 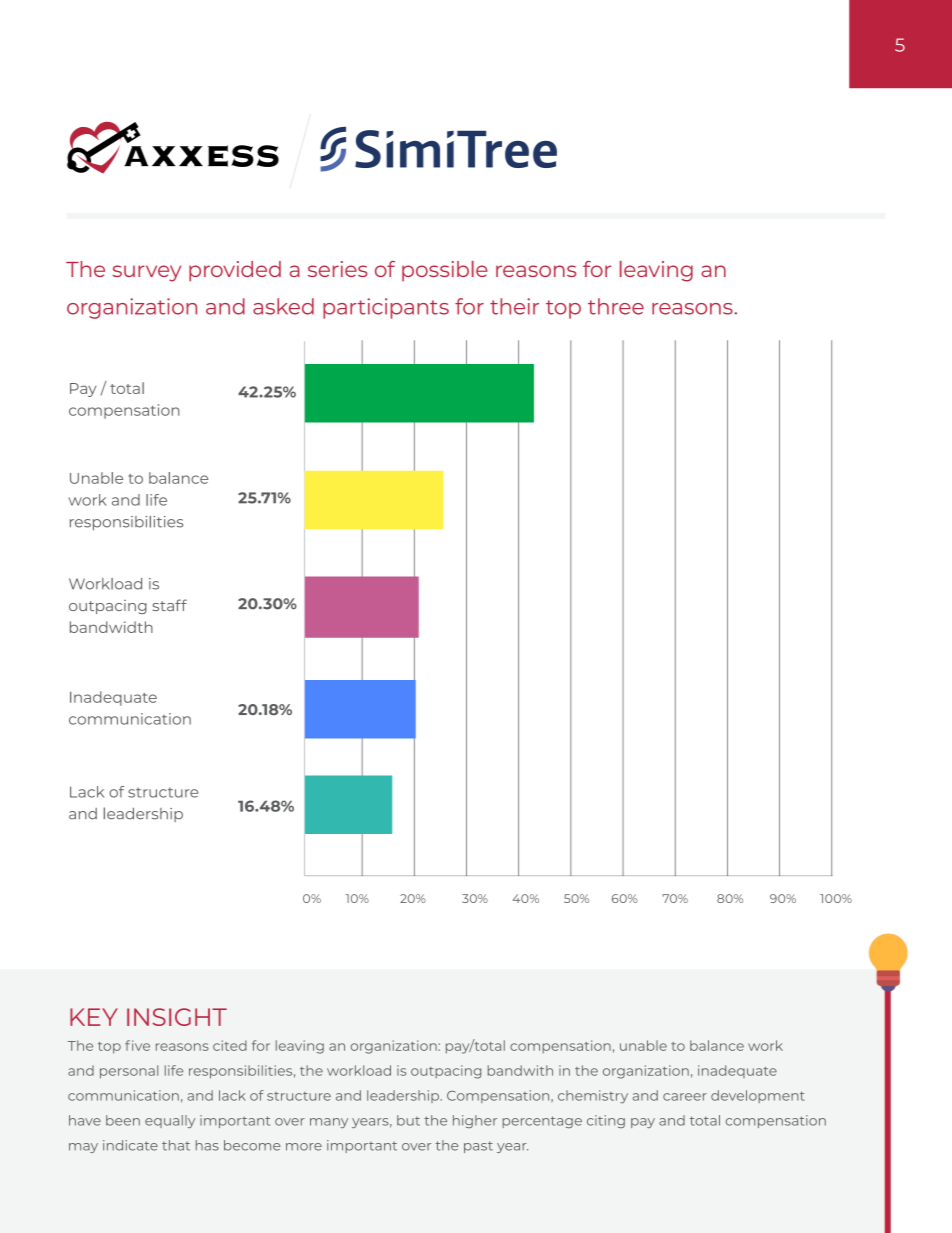 I want to click on participants, so click(x=386, y=308).
